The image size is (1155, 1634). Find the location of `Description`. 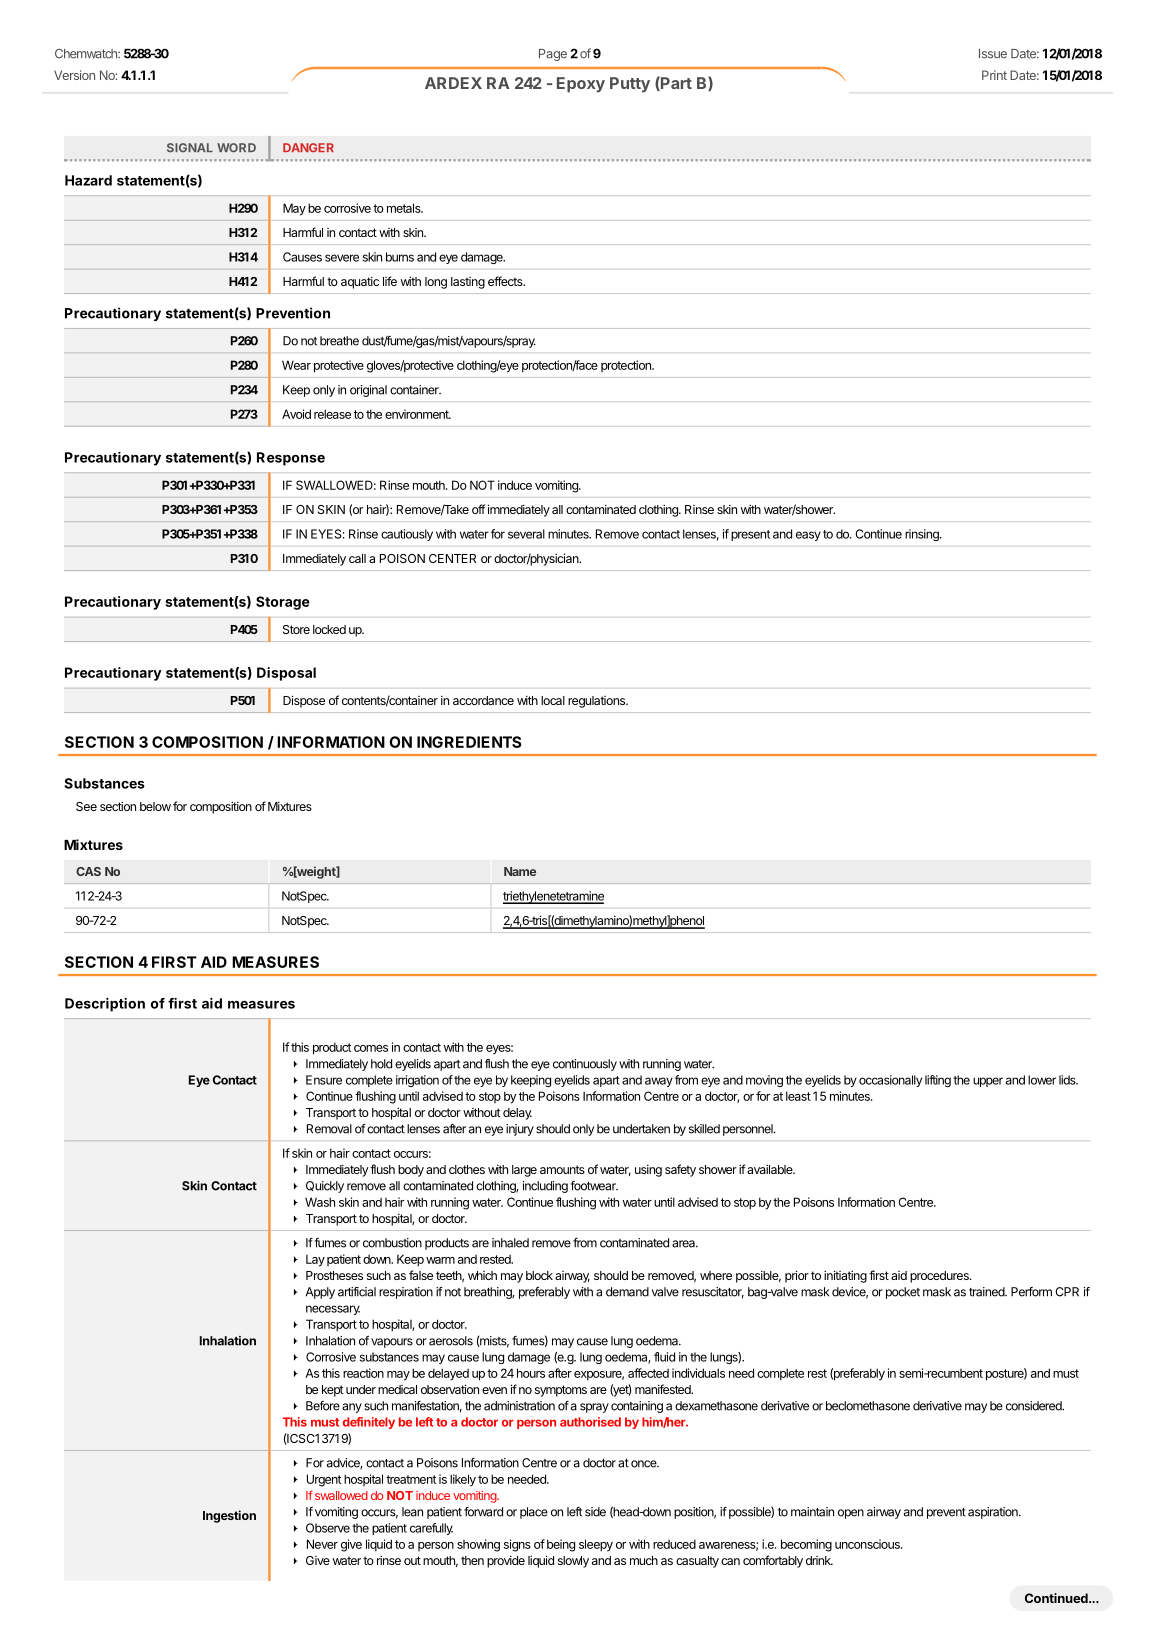

Description is located at coordinates (105, 1005).
